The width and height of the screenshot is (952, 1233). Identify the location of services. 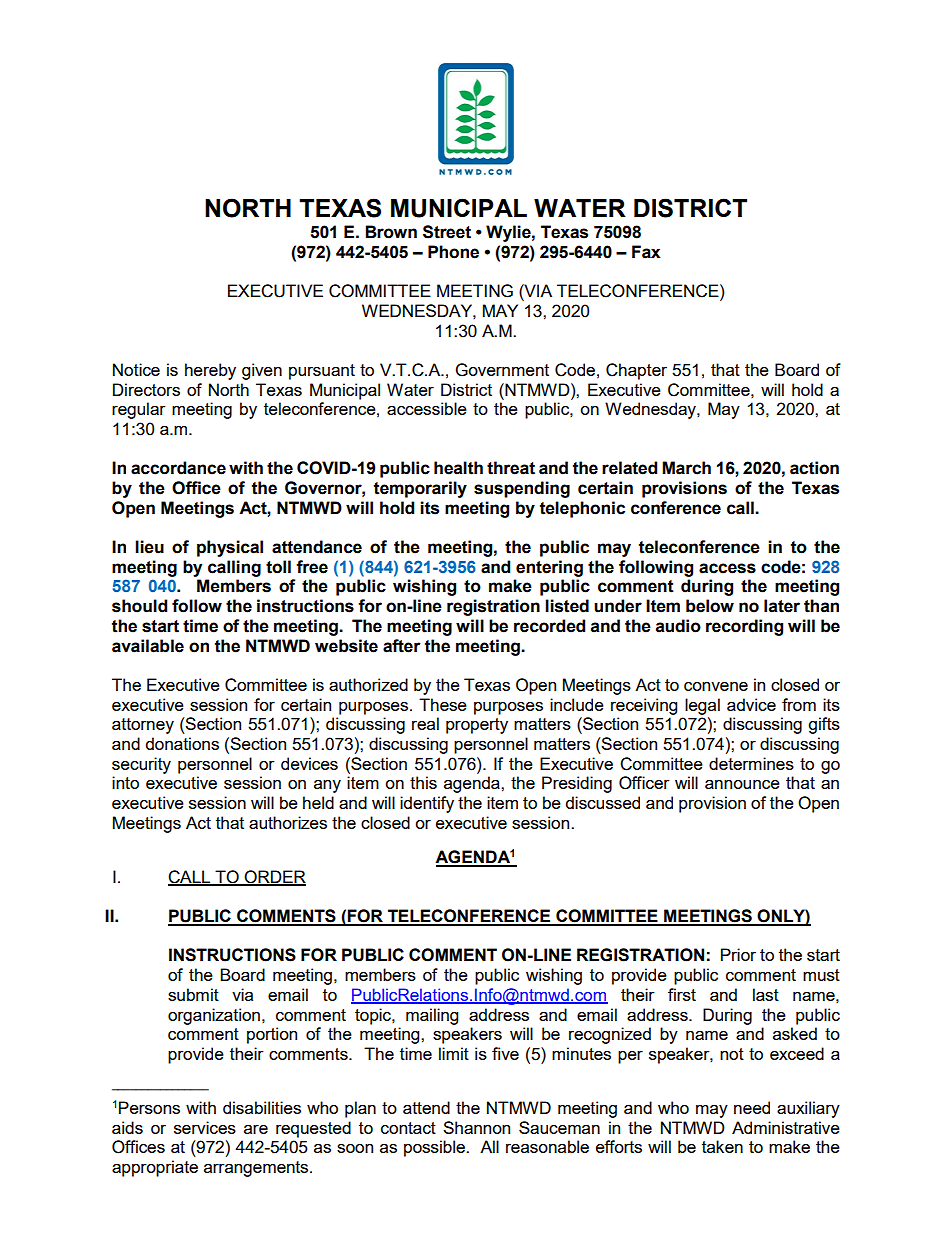
(205, 1127).
